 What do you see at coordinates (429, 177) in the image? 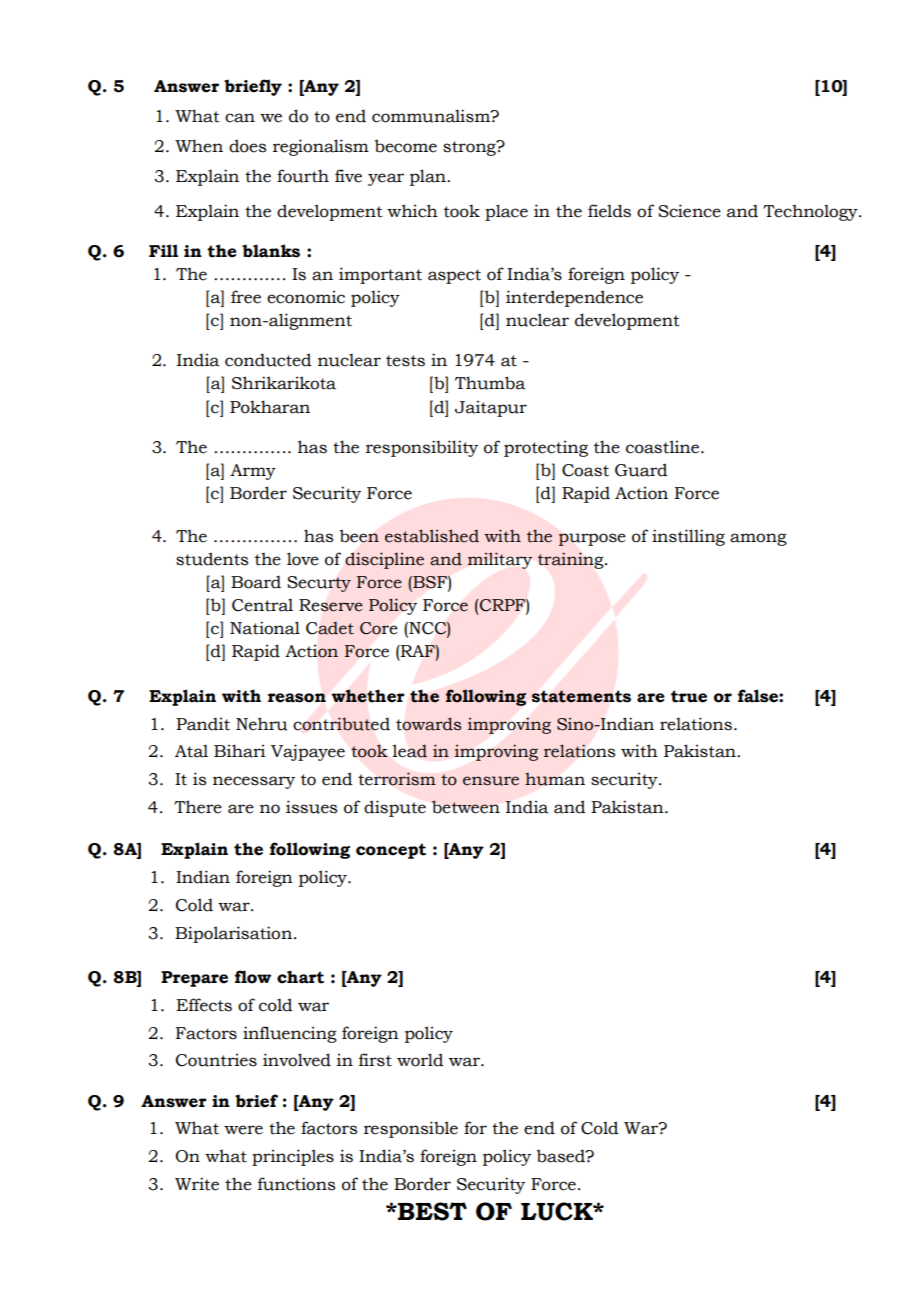
I see `plan` at bounding box center [429, 177].
